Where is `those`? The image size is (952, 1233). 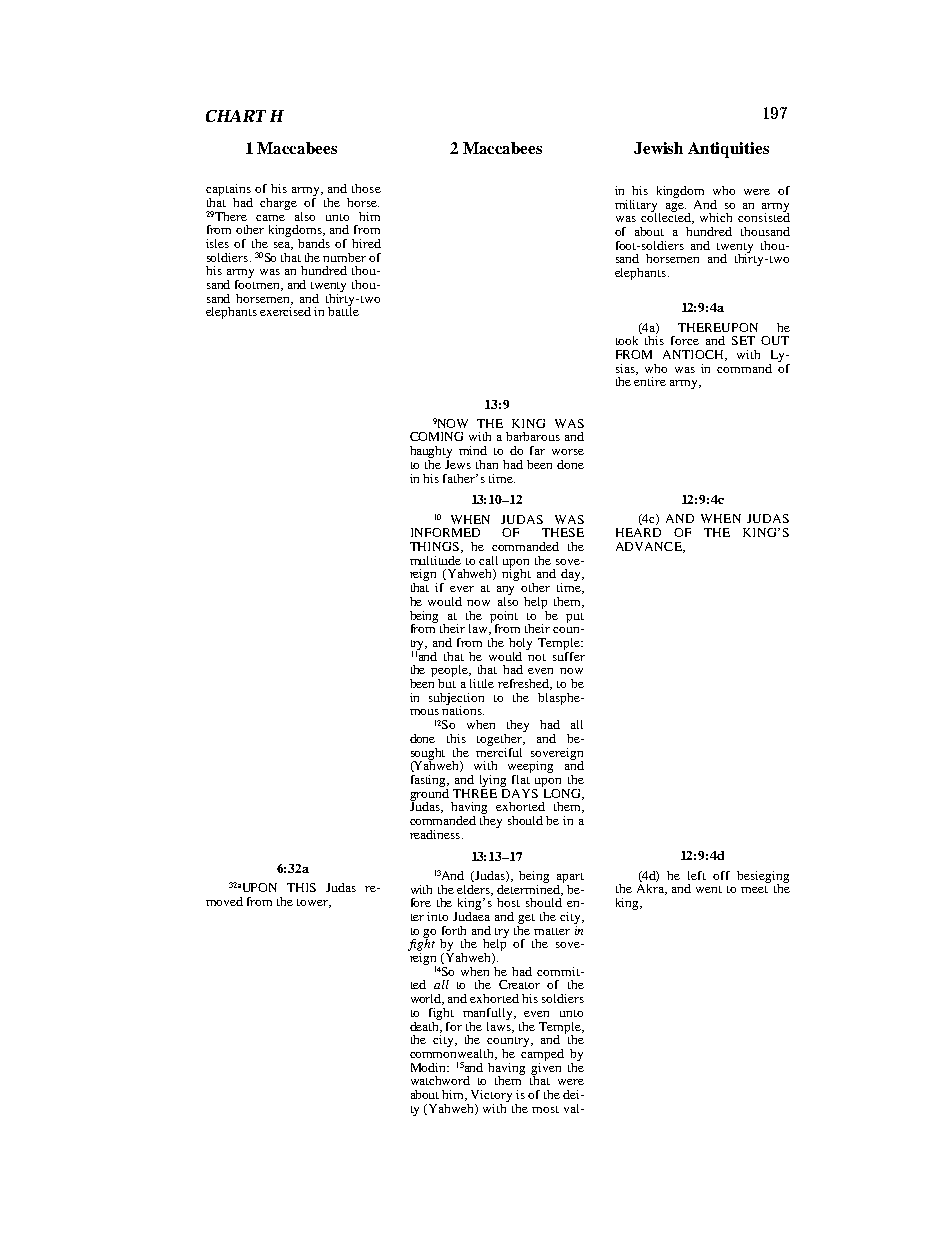 those is located at coordinates (366, 188).
